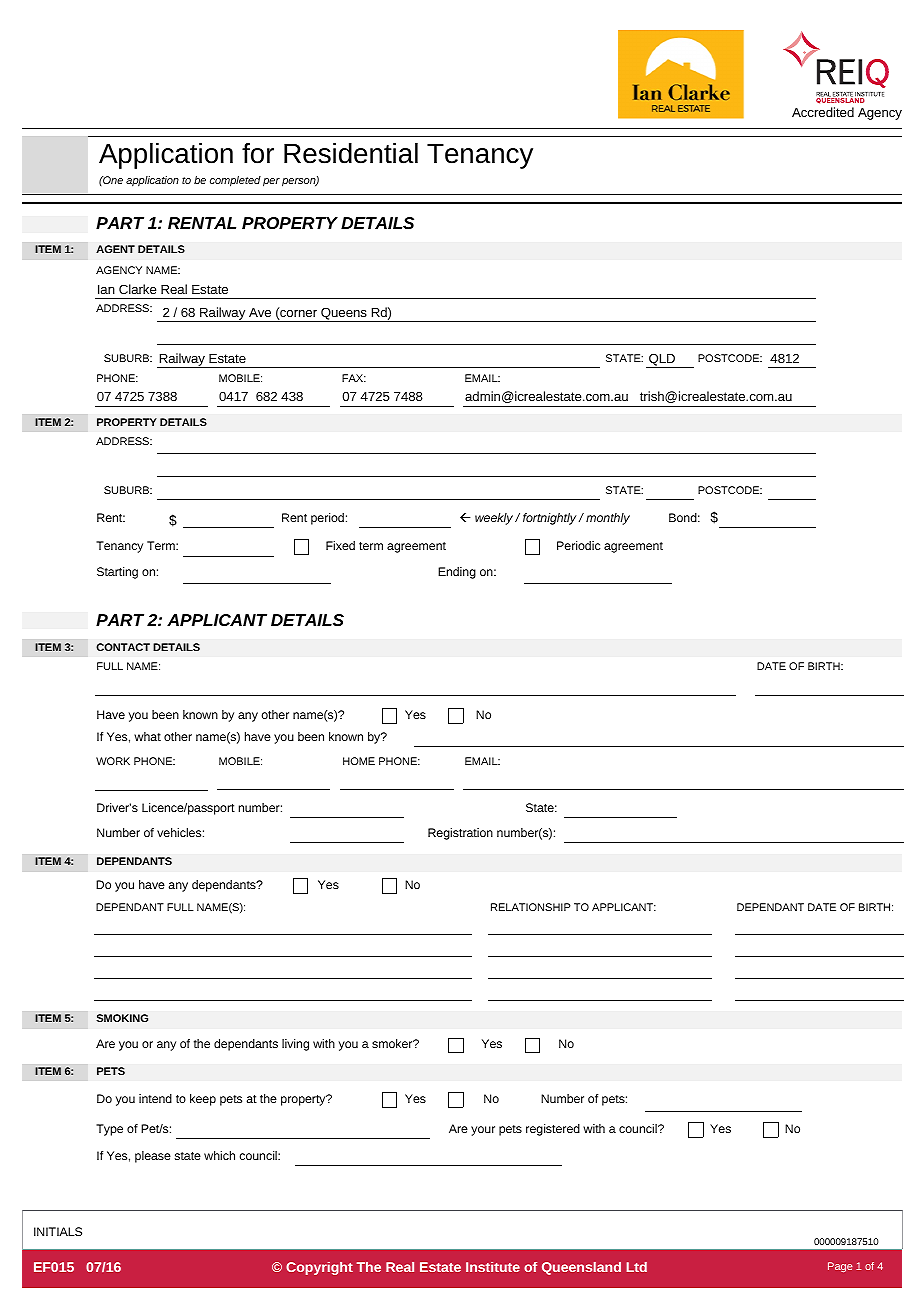 This screenshot has height=1308, width=924. What do you see at coordinates (608, 519) in the screenshot?
I see `monthly` at bounding box center [608, 519].
